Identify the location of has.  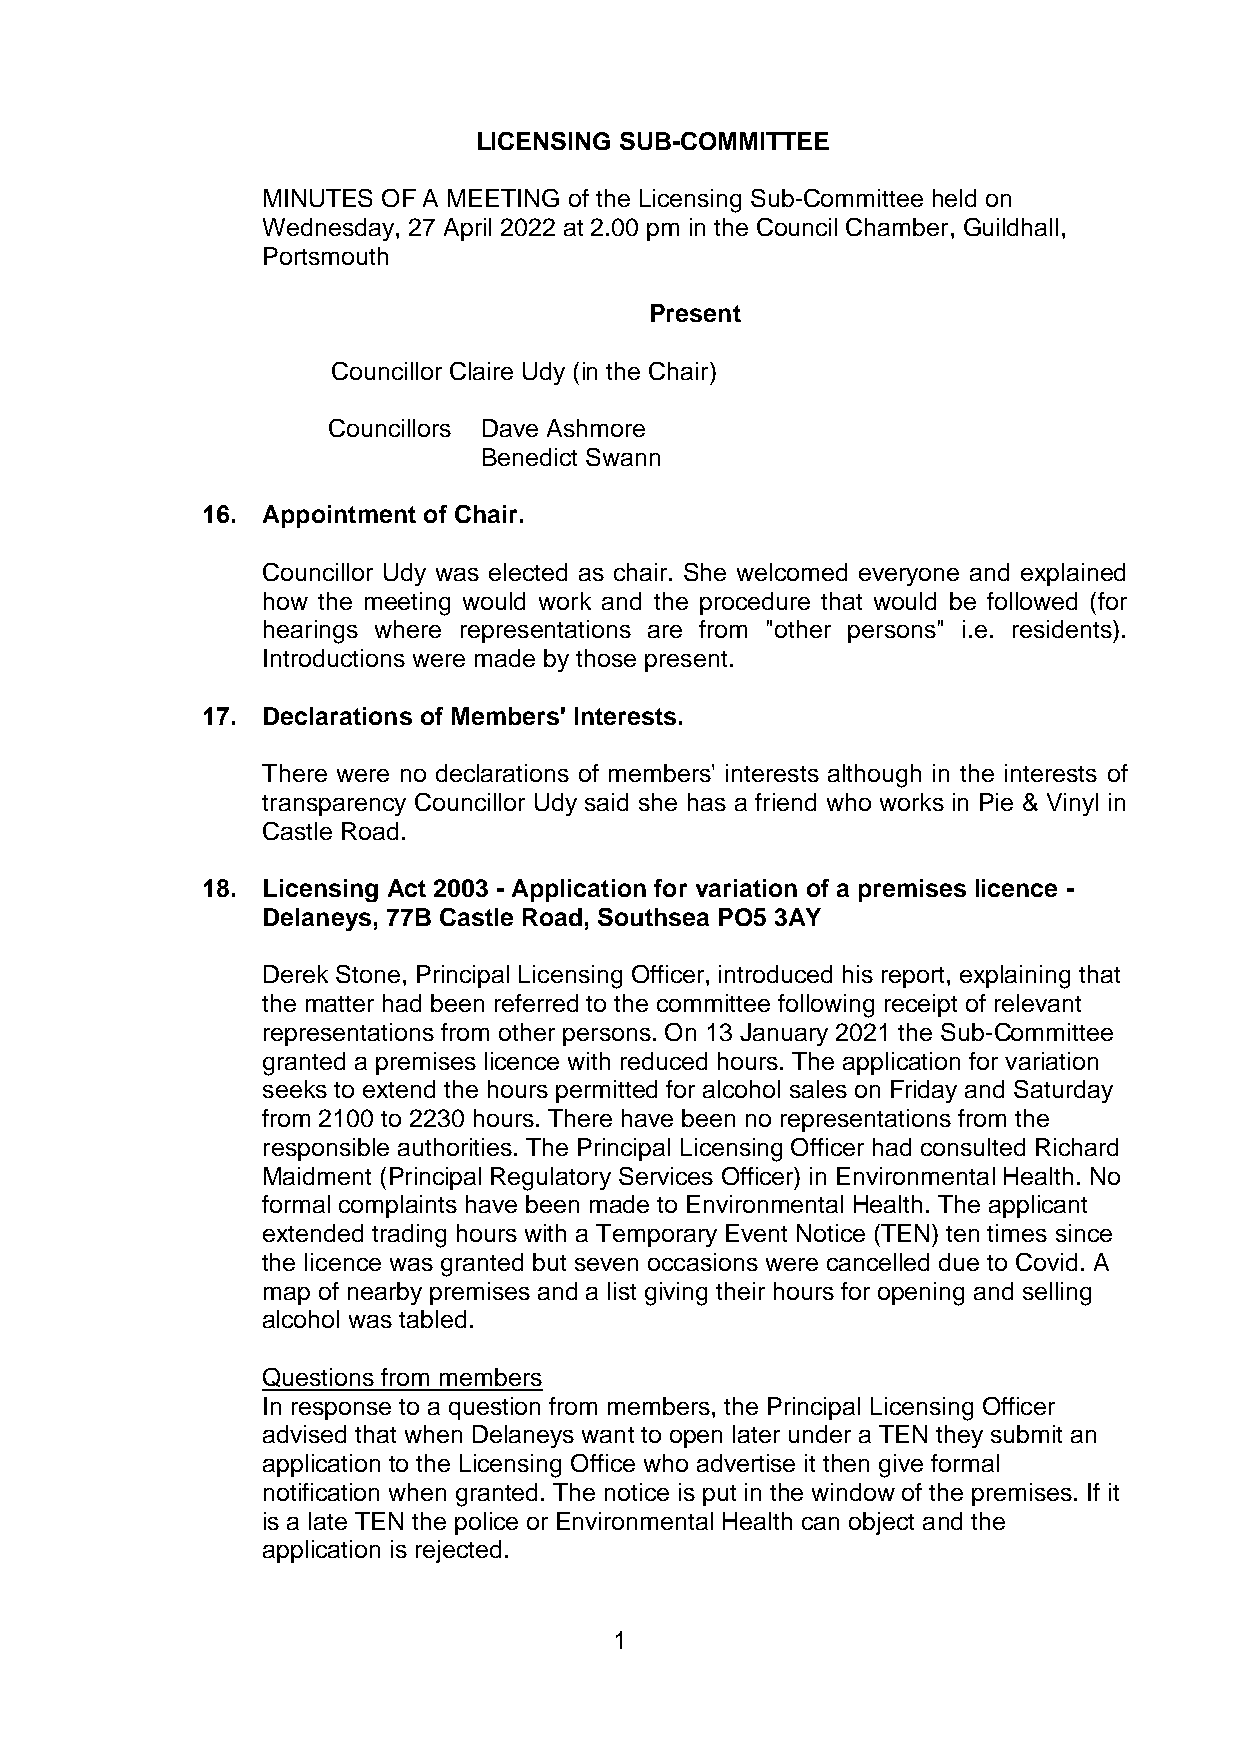
(707, 802).
